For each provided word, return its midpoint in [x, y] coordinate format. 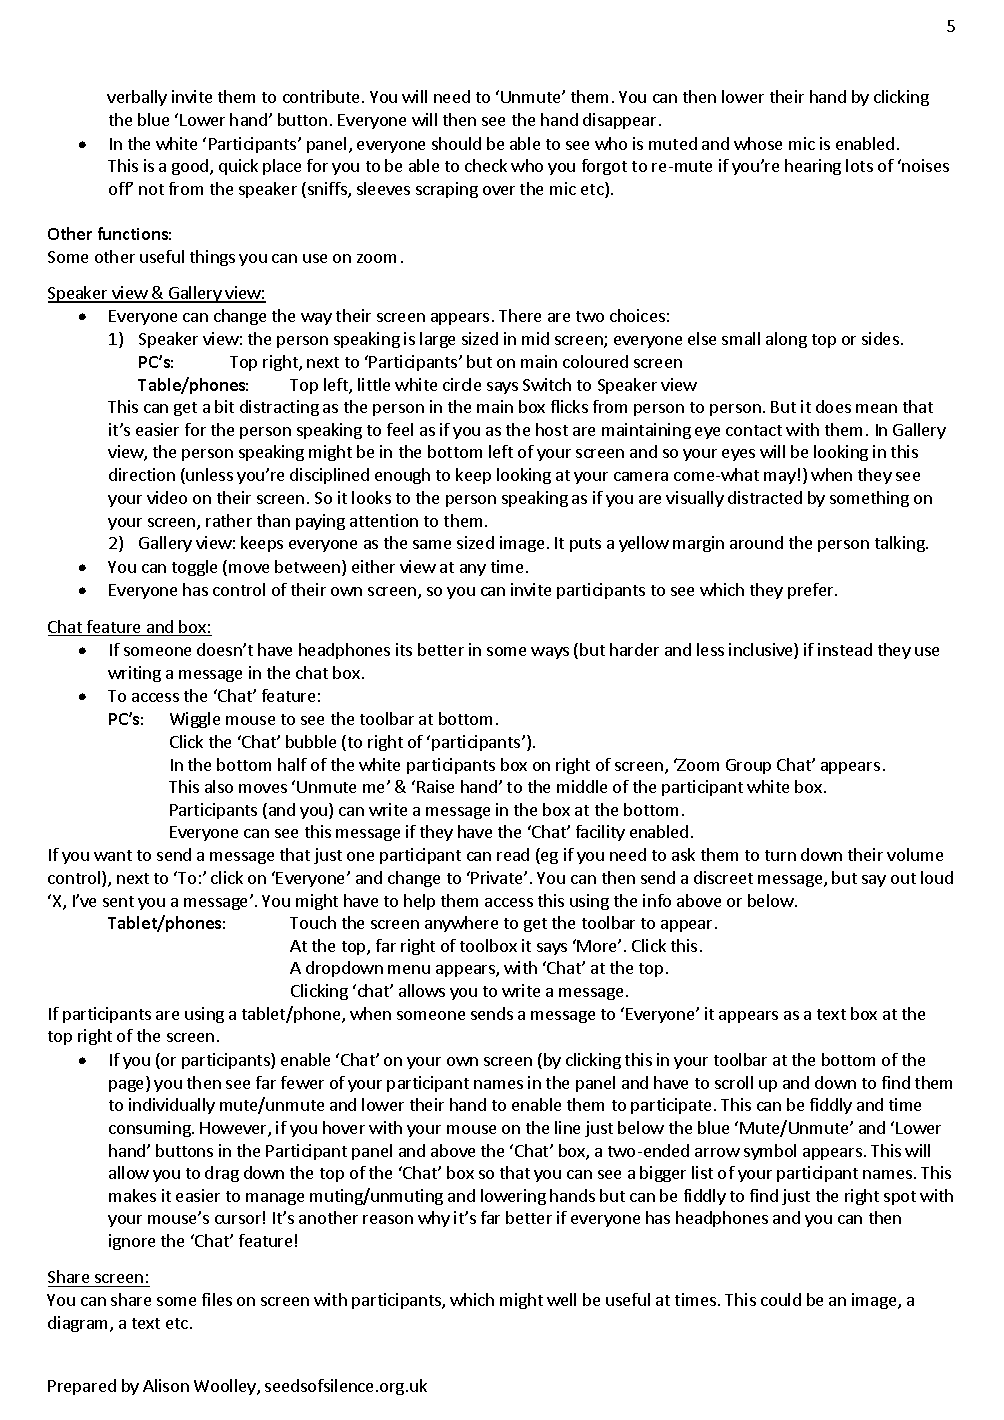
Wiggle [195, 720]
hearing [813, 167]
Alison [166, 1385]
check [486, 165]
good [191, 167]
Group [748, 766]
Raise [435, 786]
